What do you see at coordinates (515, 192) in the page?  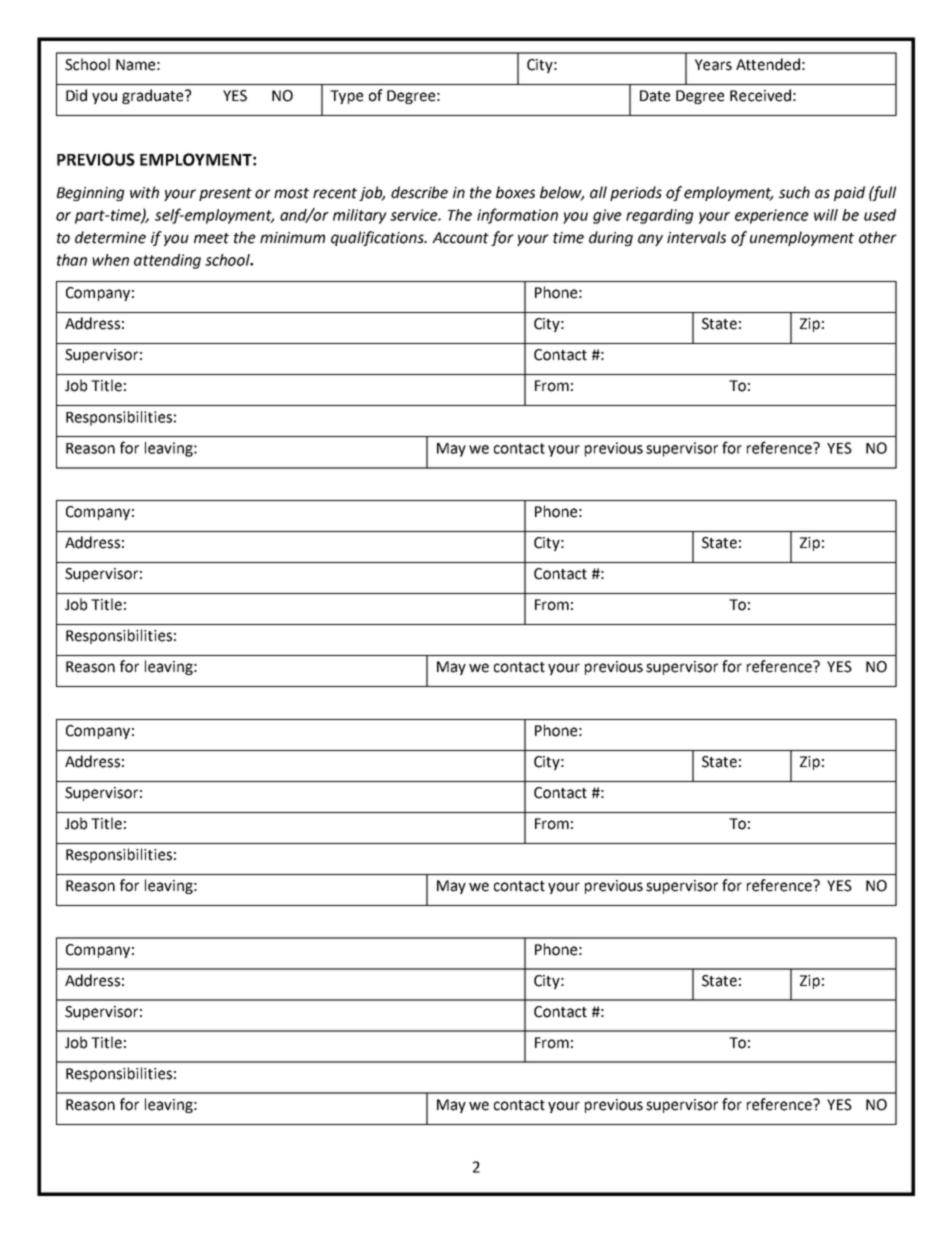 I see `boxes` at bounding box center [515, 192].
